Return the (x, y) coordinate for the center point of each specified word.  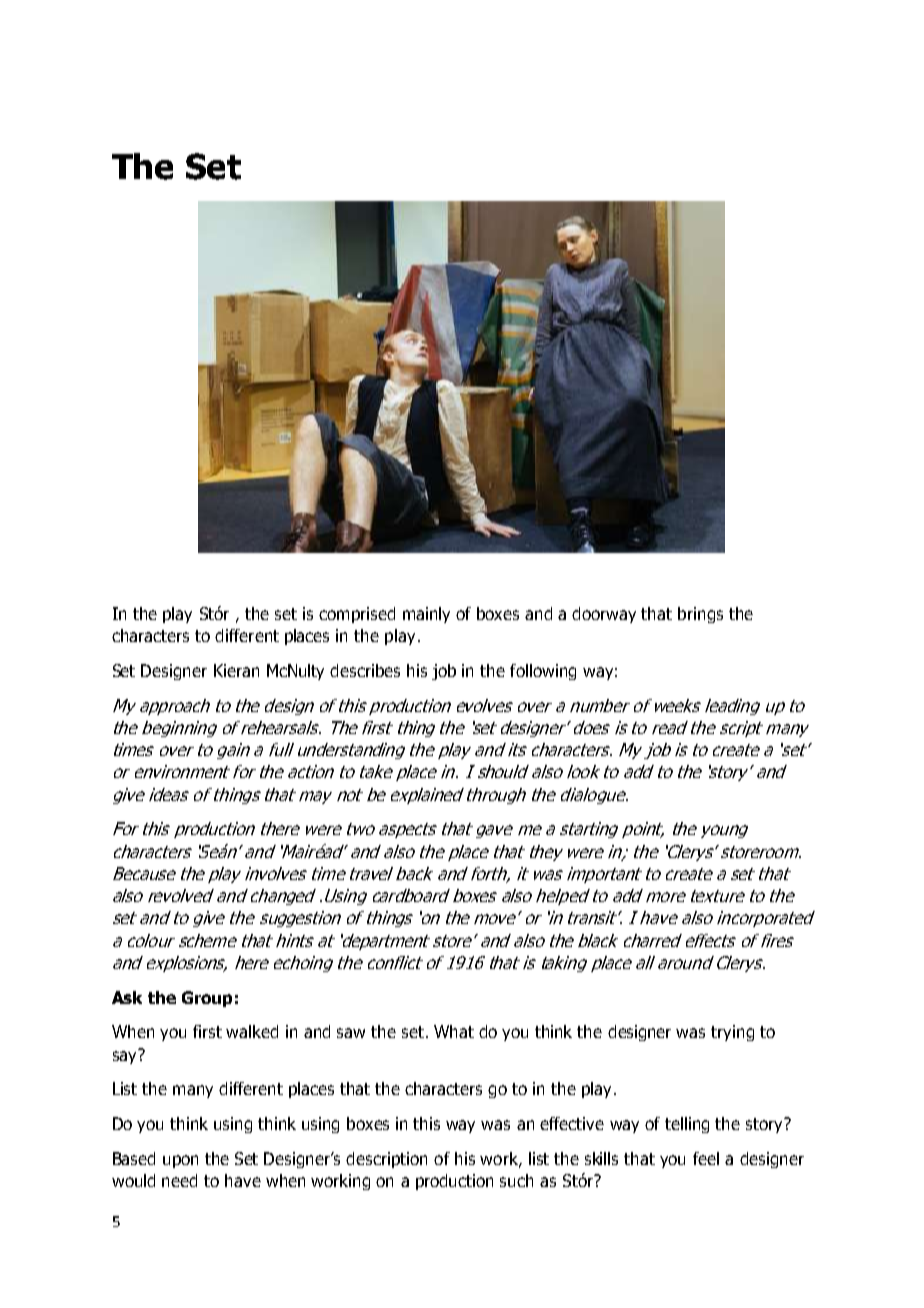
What (454, 1031)
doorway (604, 615)
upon (180, 1161)
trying (732, 1033)
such (516, 1180)
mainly (426, 615)
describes (365, 670)
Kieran (236, 670)
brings (700, 615)
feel (706, 1158)
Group (207, 999)
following (543, 672)
